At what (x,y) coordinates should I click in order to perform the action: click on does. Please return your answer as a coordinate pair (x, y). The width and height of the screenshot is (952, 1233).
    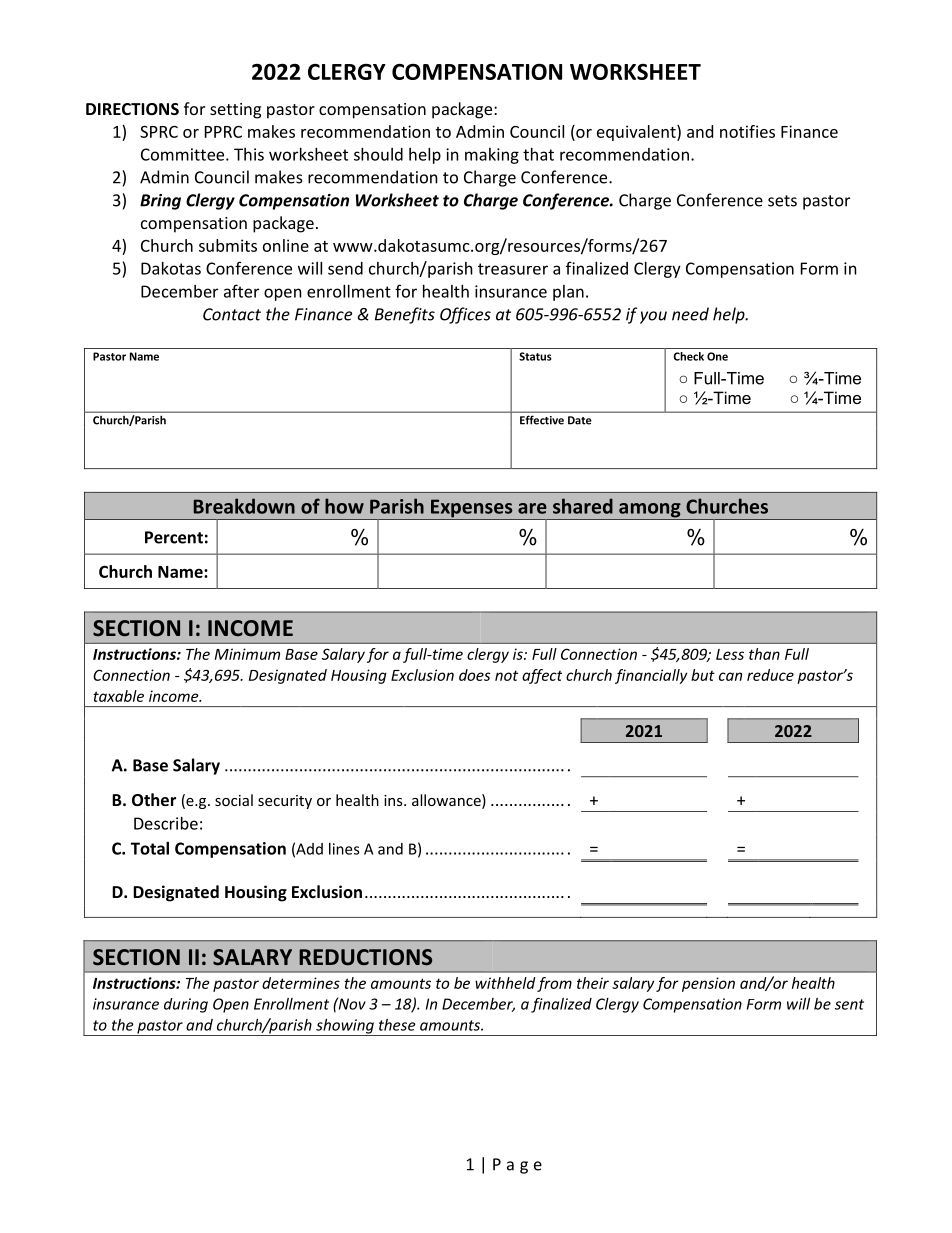
    Looking at the image, I should click on (475, 675).
